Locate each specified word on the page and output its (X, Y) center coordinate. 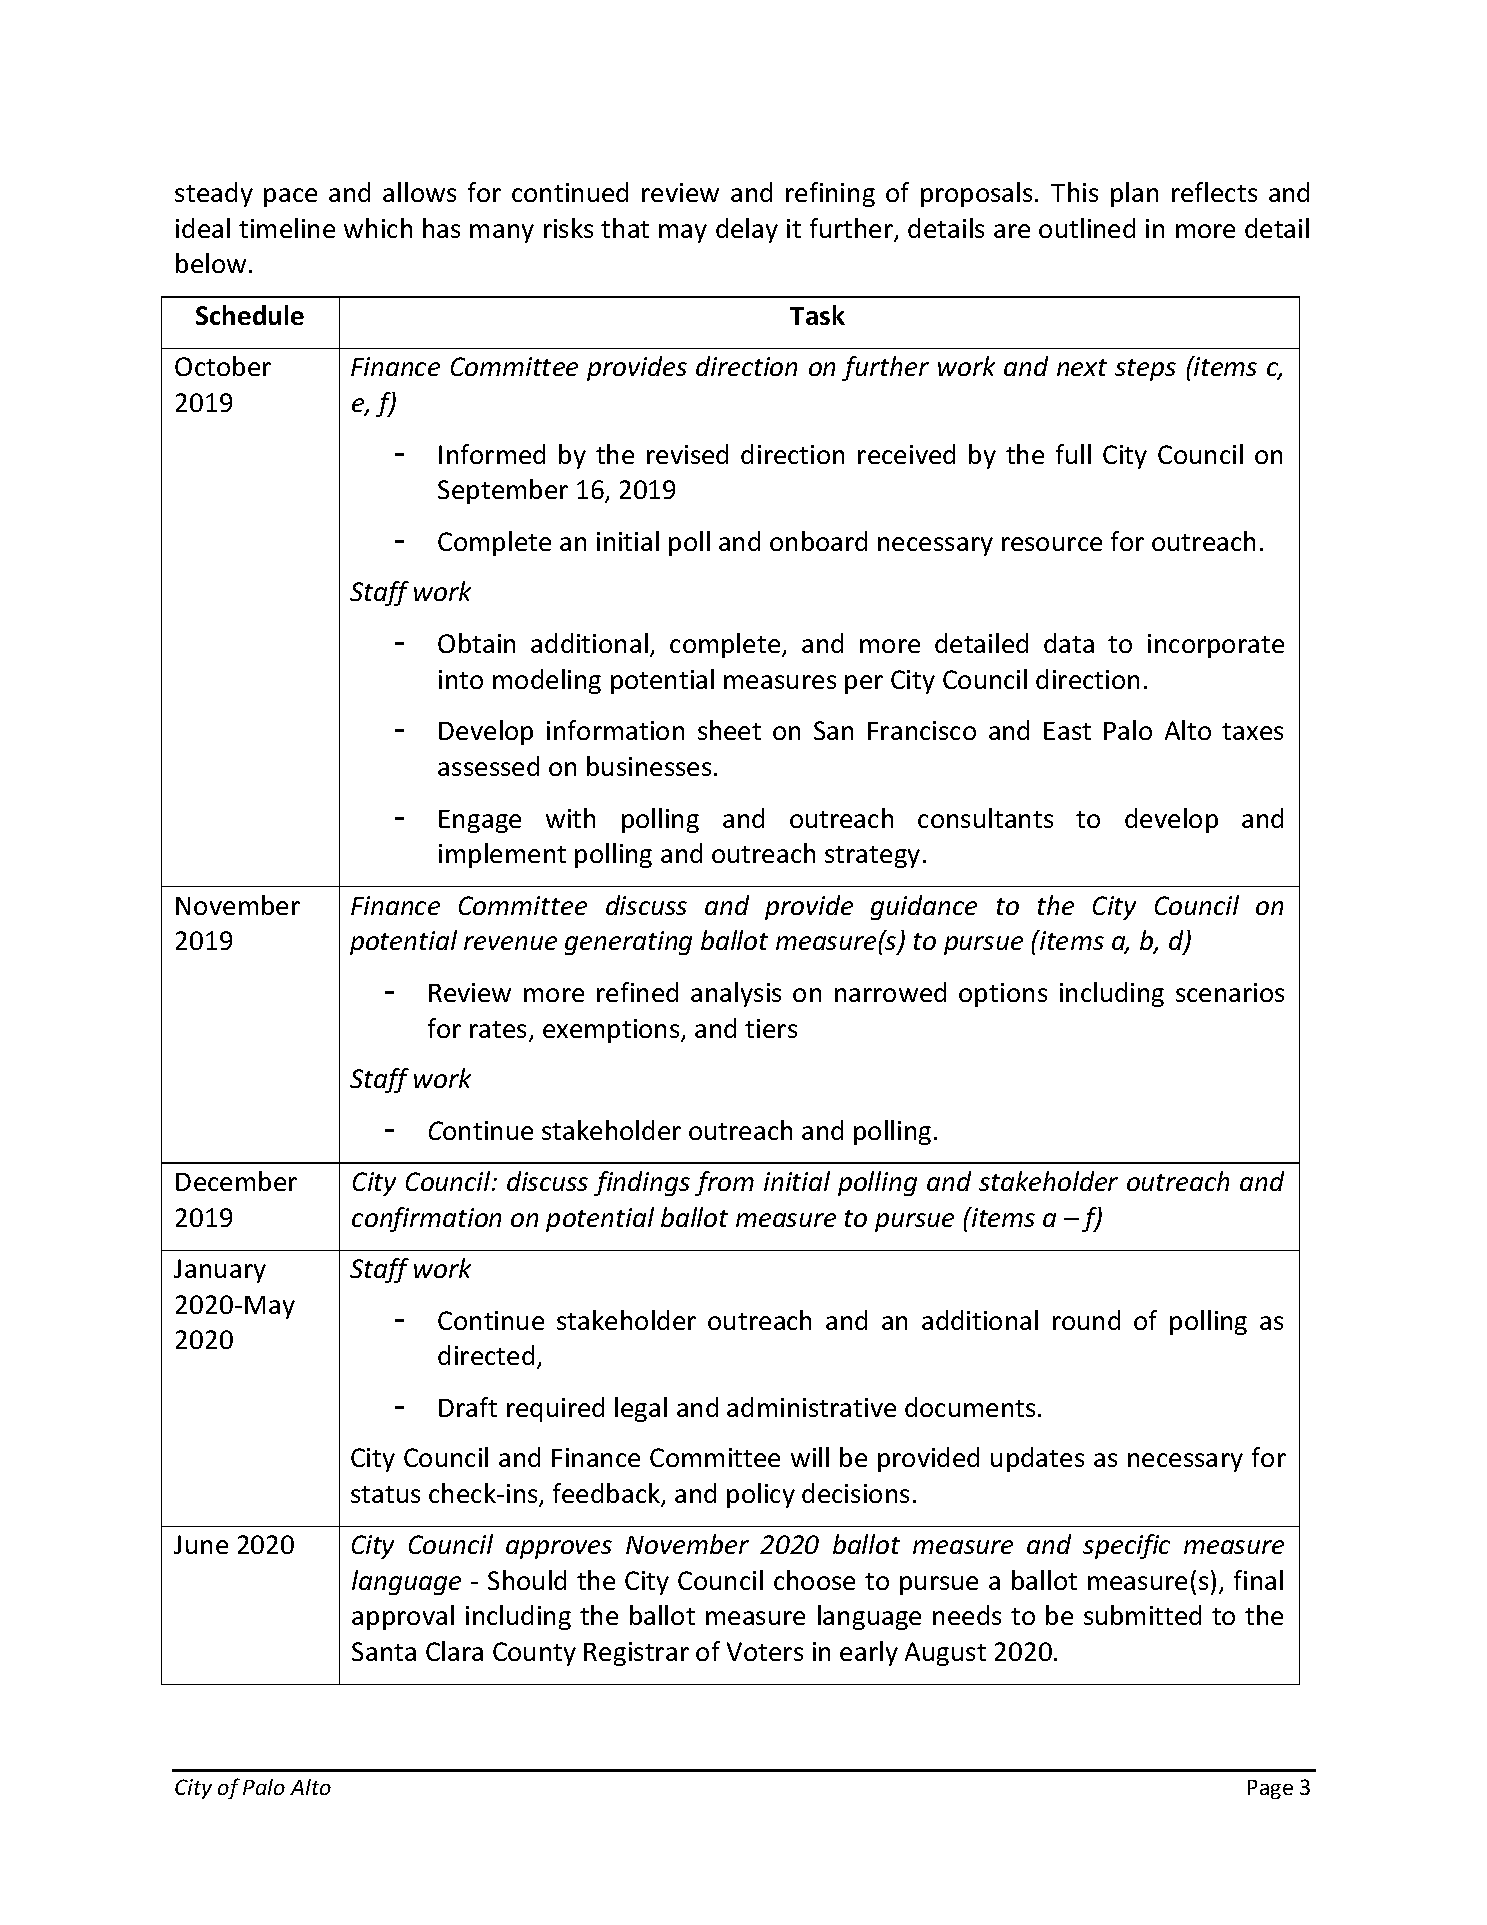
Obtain (476, 643)
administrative (811, 1407)
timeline (287, 228)
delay (747, 230)
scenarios (1230, 992)
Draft (468, 1407)
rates (500, 1031)
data (1069, 643)
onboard (818, 541)
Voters (765, 1651)
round (1086, 1320)
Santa (384, 1651)
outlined (1087, 228)
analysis (736, 994)
